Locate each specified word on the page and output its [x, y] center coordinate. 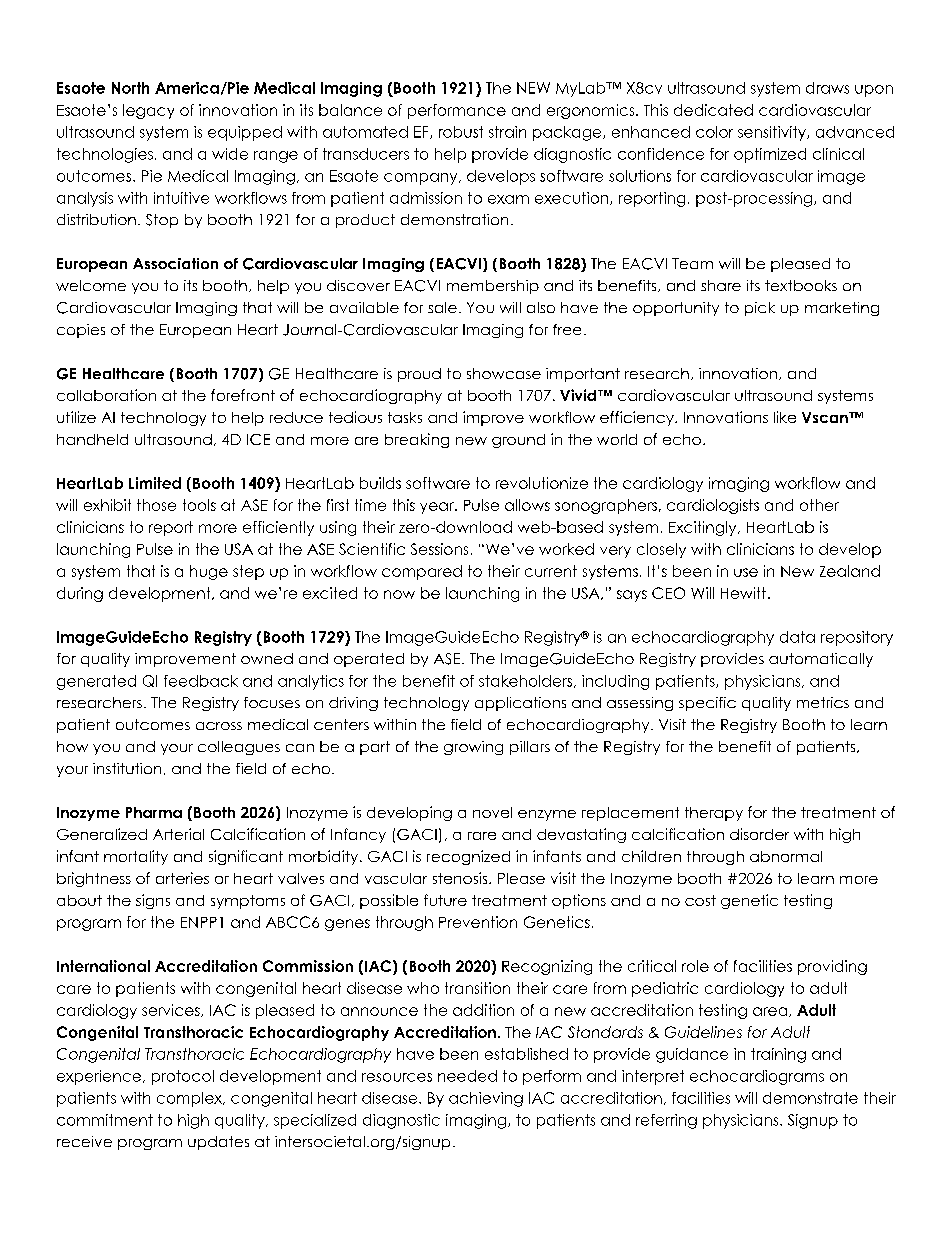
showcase [504, 373]
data [797, 637]
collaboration [106, 395]
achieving [486, 1099]
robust [461, 132]
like [785, 417]
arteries [182, 878]
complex [190, 1099]
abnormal [786, 856]
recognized [468, 857]
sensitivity [773, 133]
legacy [148, 111]
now [399, 594]
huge [209, 572]
